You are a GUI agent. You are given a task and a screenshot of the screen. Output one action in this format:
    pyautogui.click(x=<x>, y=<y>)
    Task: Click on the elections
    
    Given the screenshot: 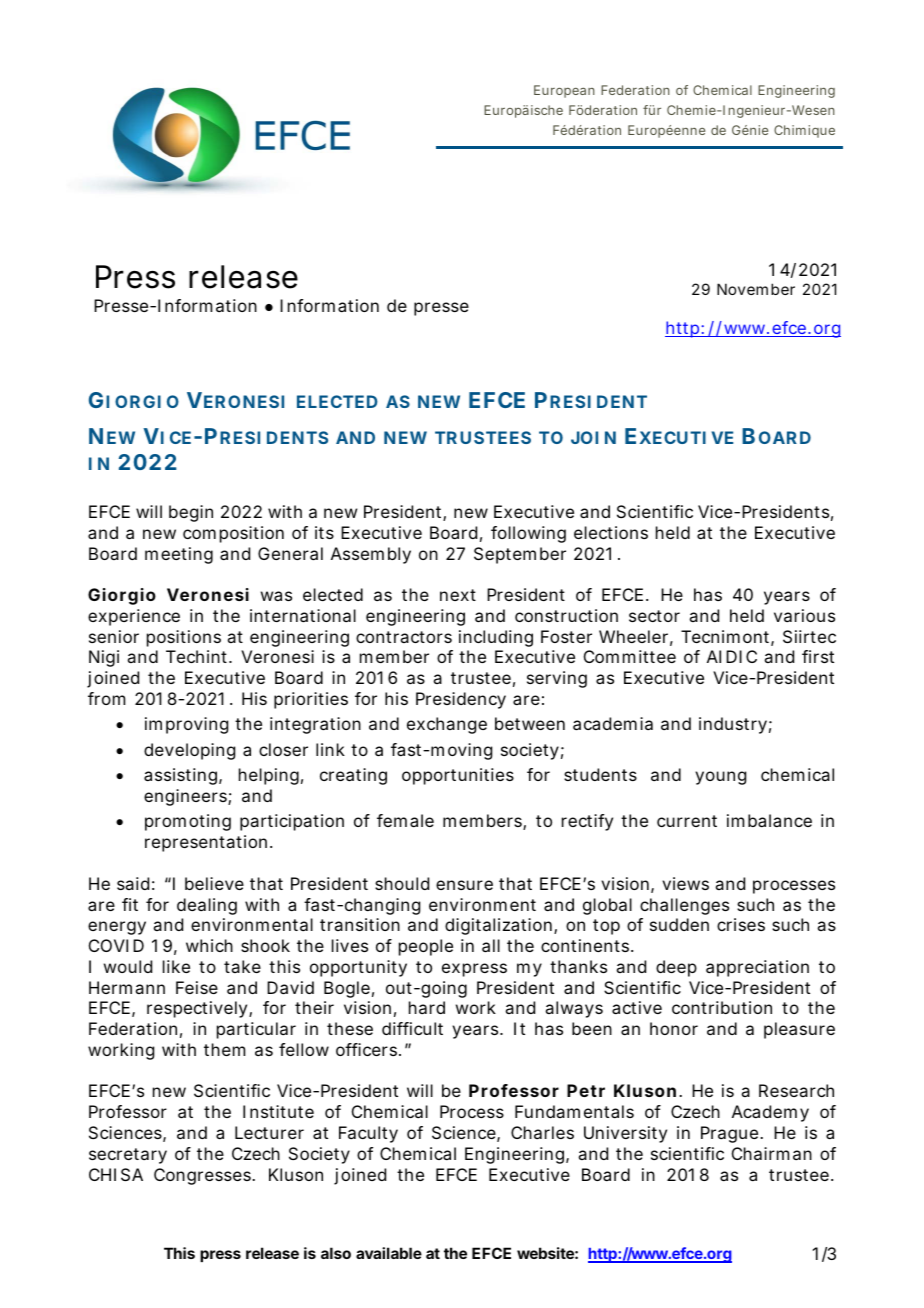 What is the action you would take?
    pyautogui.click(x=611, y=532)
